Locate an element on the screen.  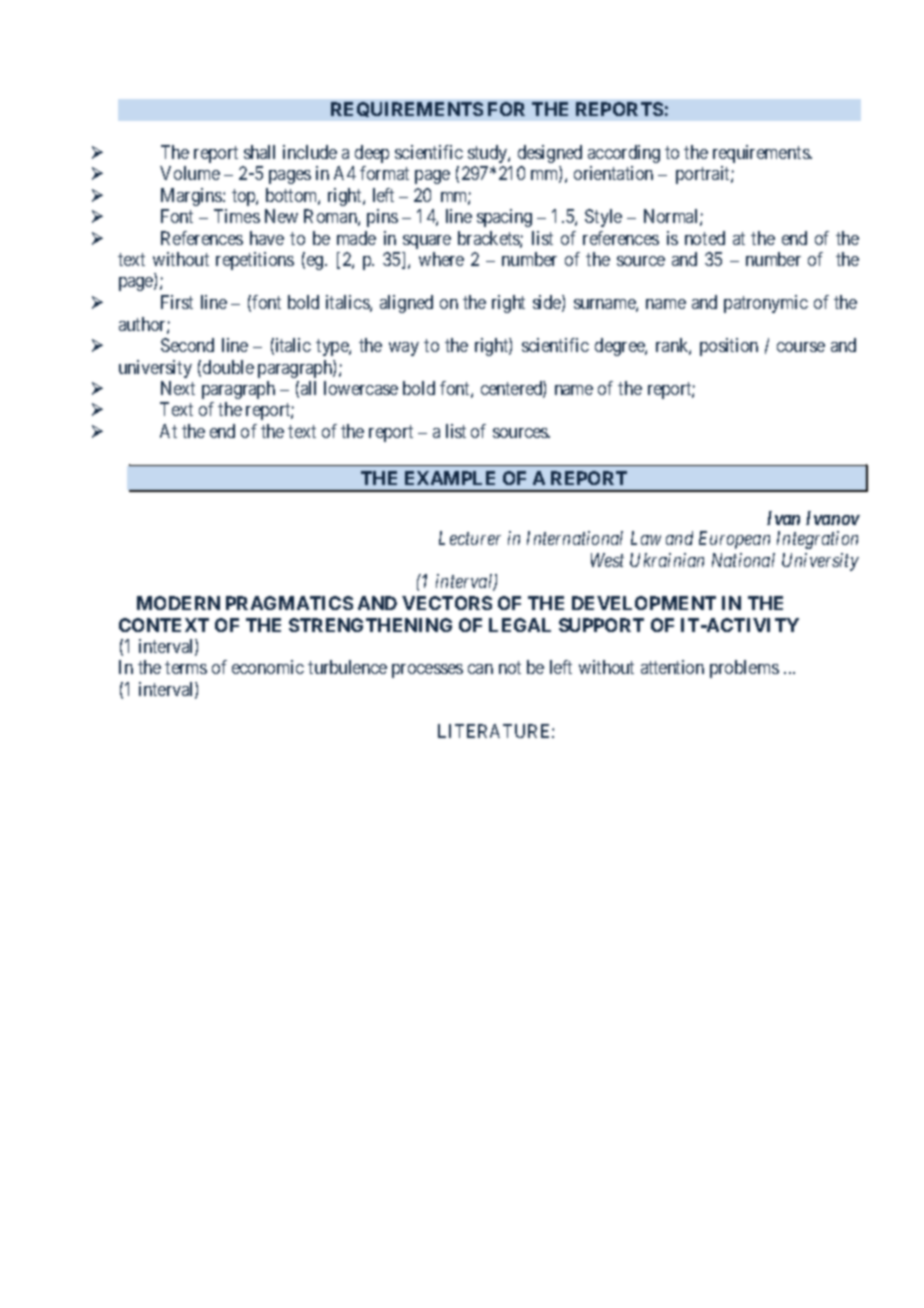
position is located at coordinates (729, 347).
